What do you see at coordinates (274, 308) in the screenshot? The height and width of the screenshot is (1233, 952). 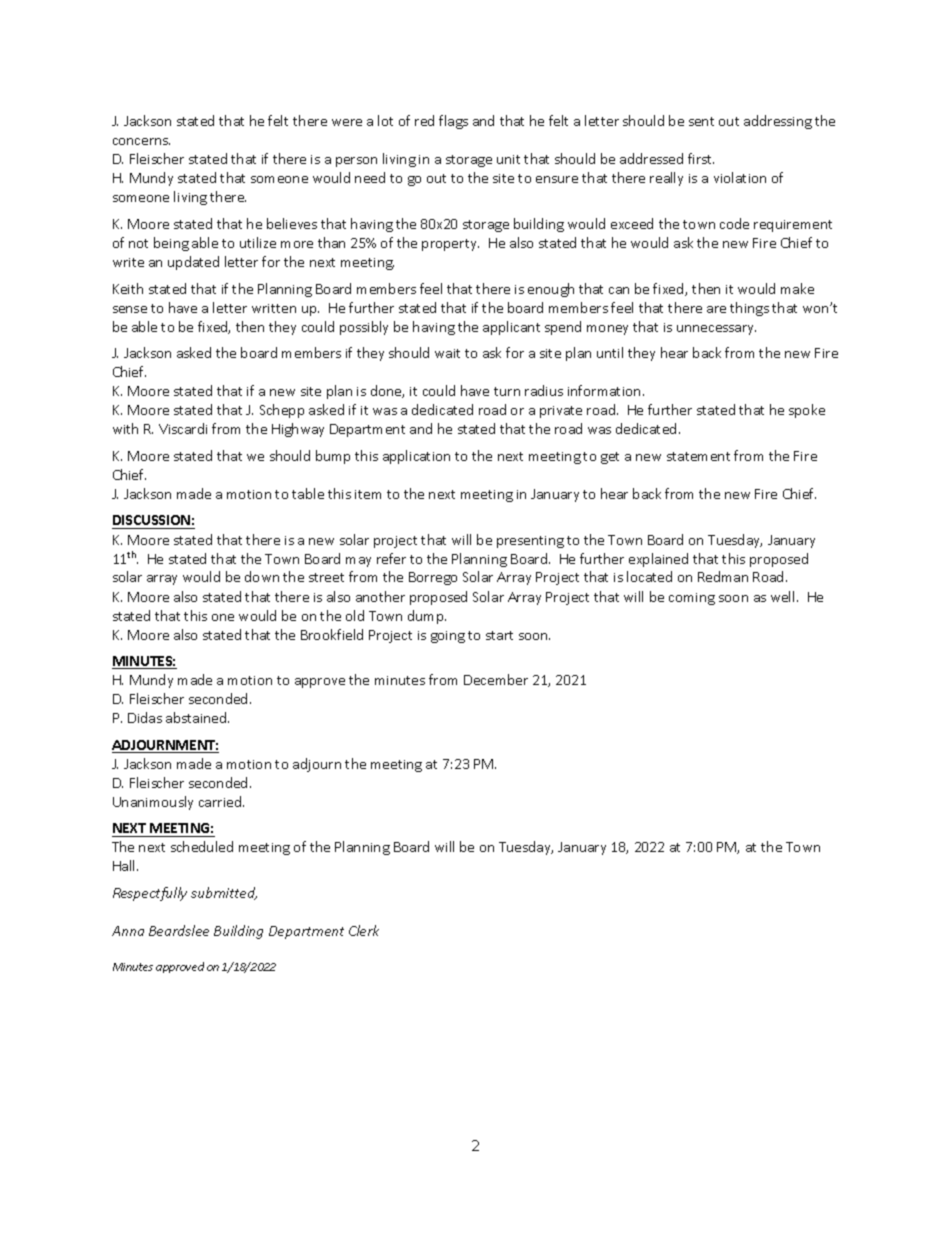 I see `written` at bounding box center [274, 308].
